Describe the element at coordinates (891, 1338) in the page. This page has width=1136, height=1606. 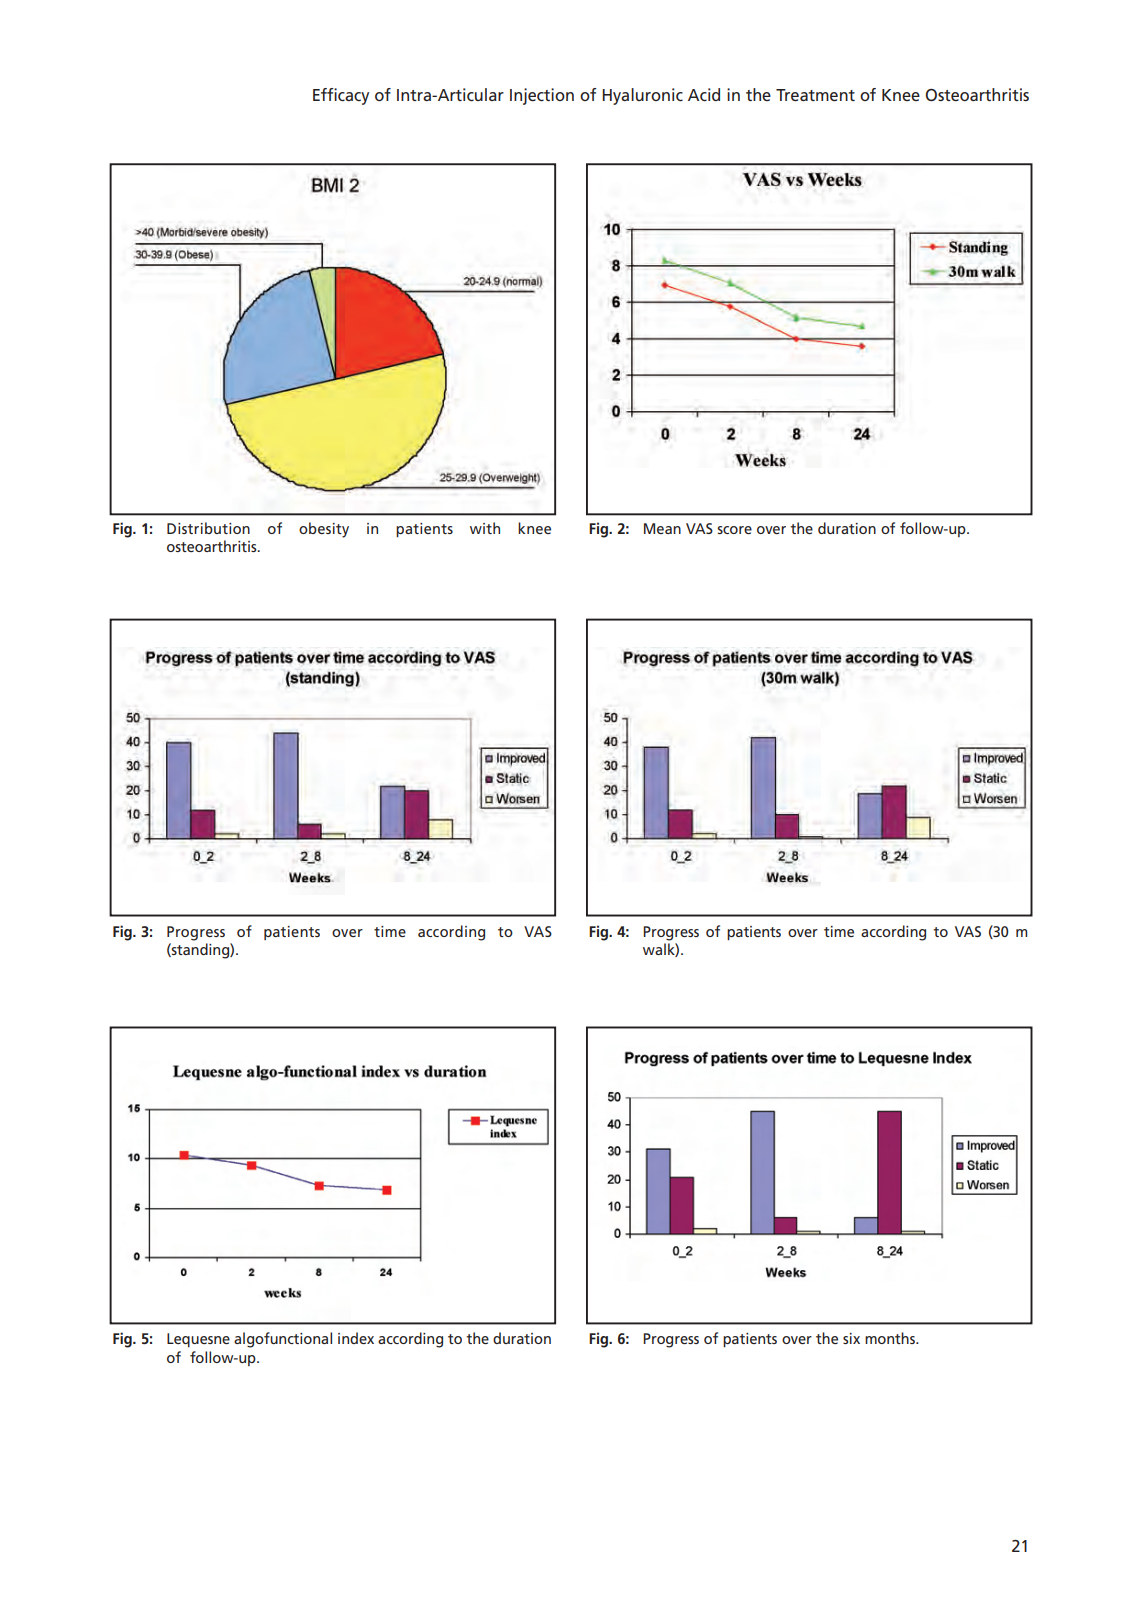
I see `months` at that location.
